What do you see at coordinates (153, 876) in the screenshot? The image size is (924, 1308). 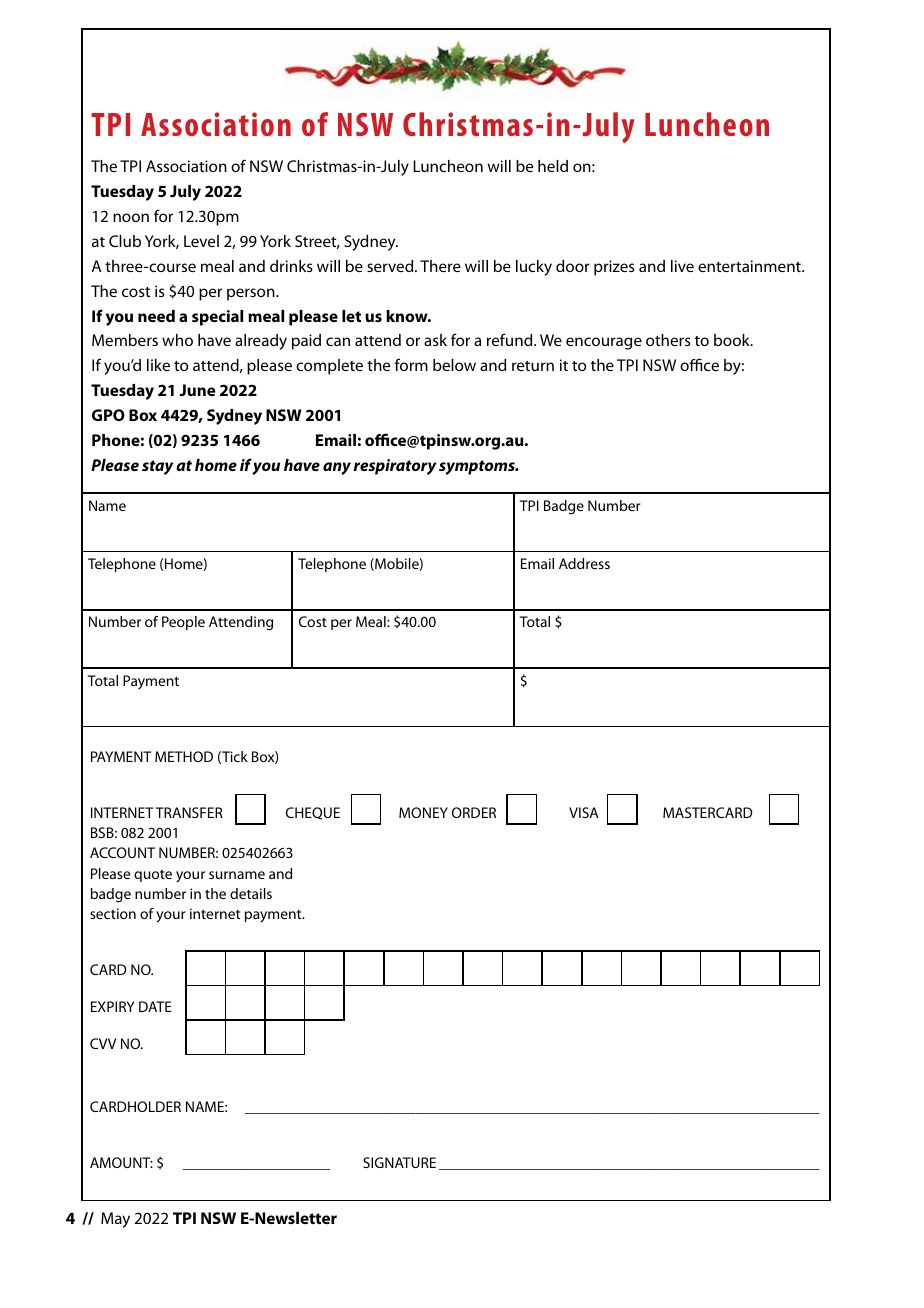 I see `quote` at bounding box center [153, 876].
